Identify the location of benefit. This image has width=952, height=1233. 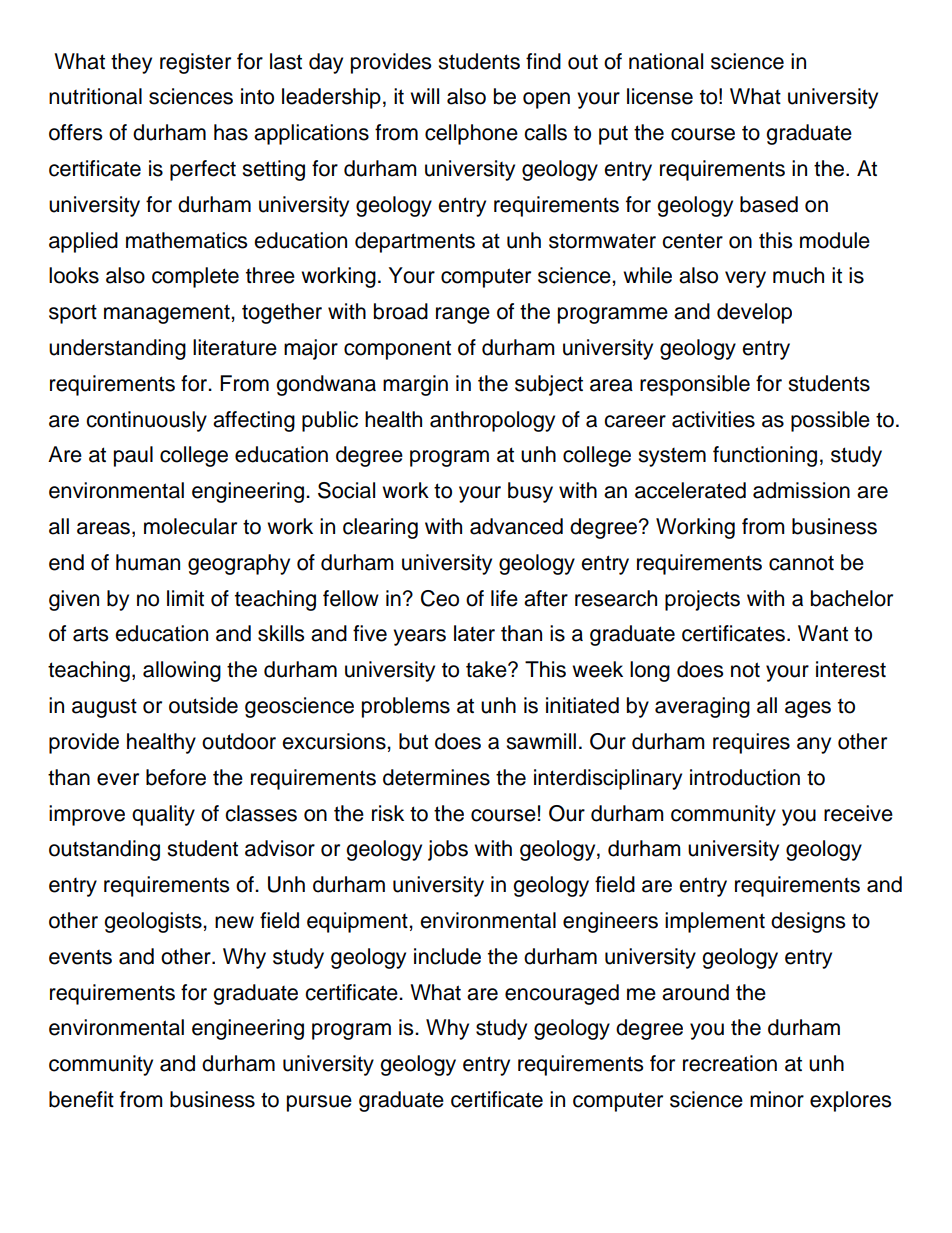
(81, 1099).
